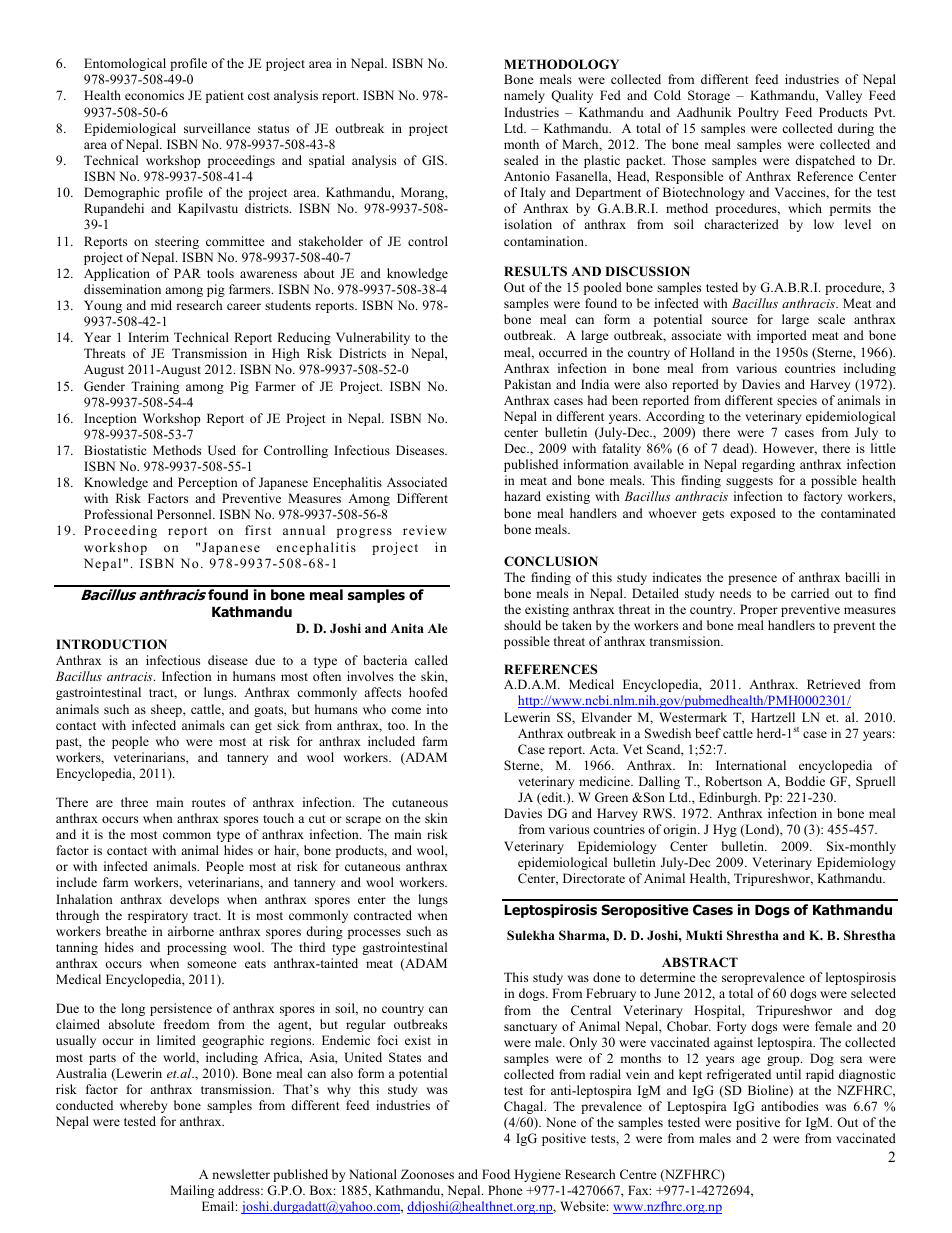 The image size is (952, 1233). What do you see at coordinates (192, 1191) in the image?
I see `Mailing` at bounding box center [192, 1191].
